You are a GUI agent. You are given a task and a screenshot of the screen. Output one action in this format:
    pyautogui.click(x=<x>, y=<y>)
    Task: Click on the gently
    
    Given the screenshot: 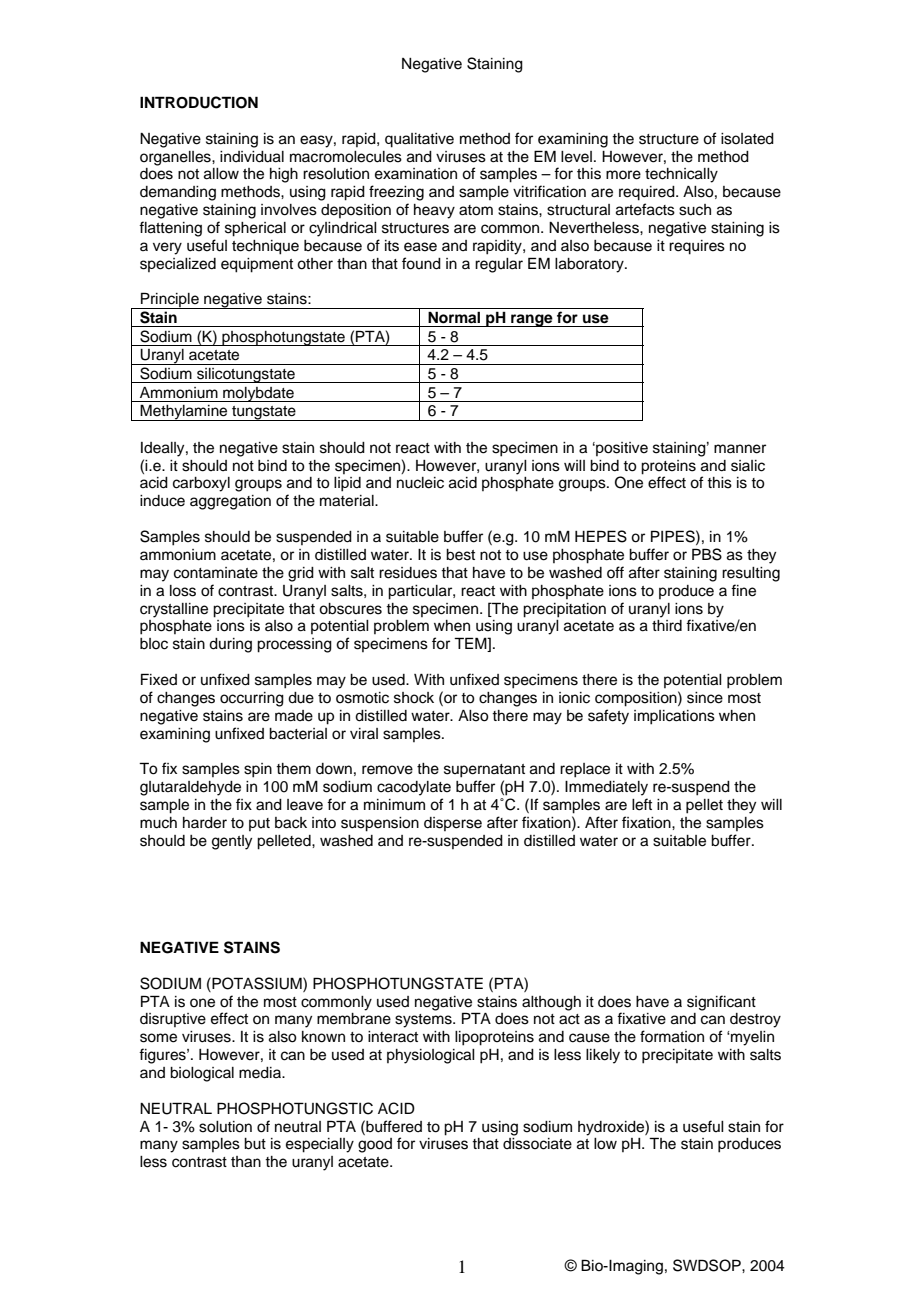 What is the action you would take?
    pyautogui.click(x=232, y=842)
